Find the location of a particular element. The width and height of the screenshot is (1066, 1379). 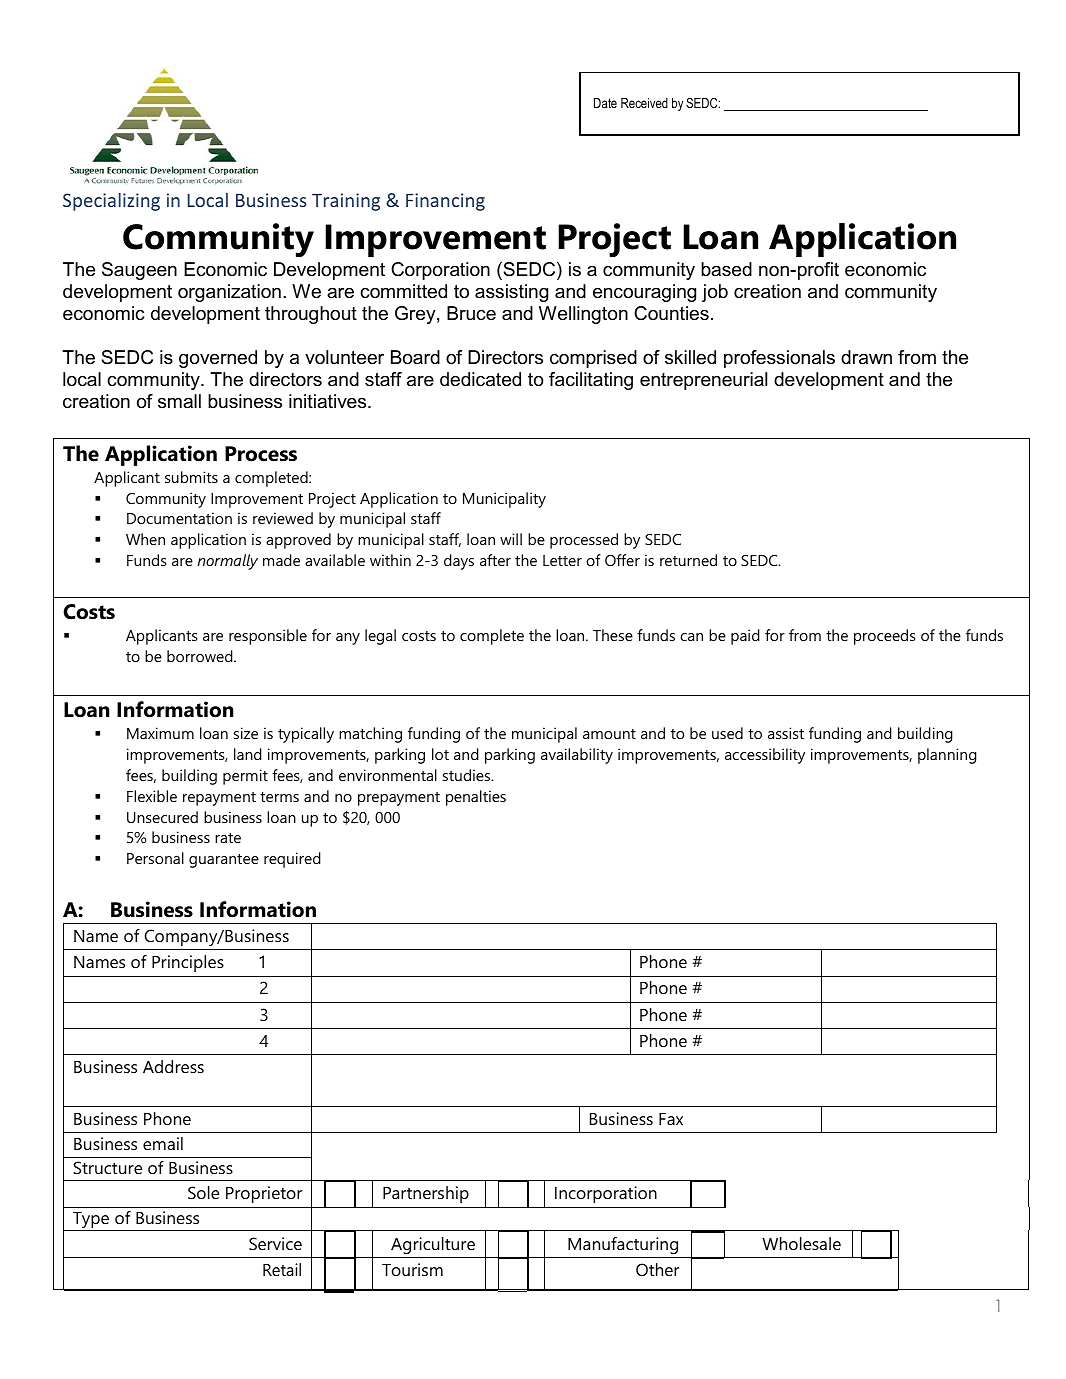

Agriculture is located at coordinates (433, 1245).
